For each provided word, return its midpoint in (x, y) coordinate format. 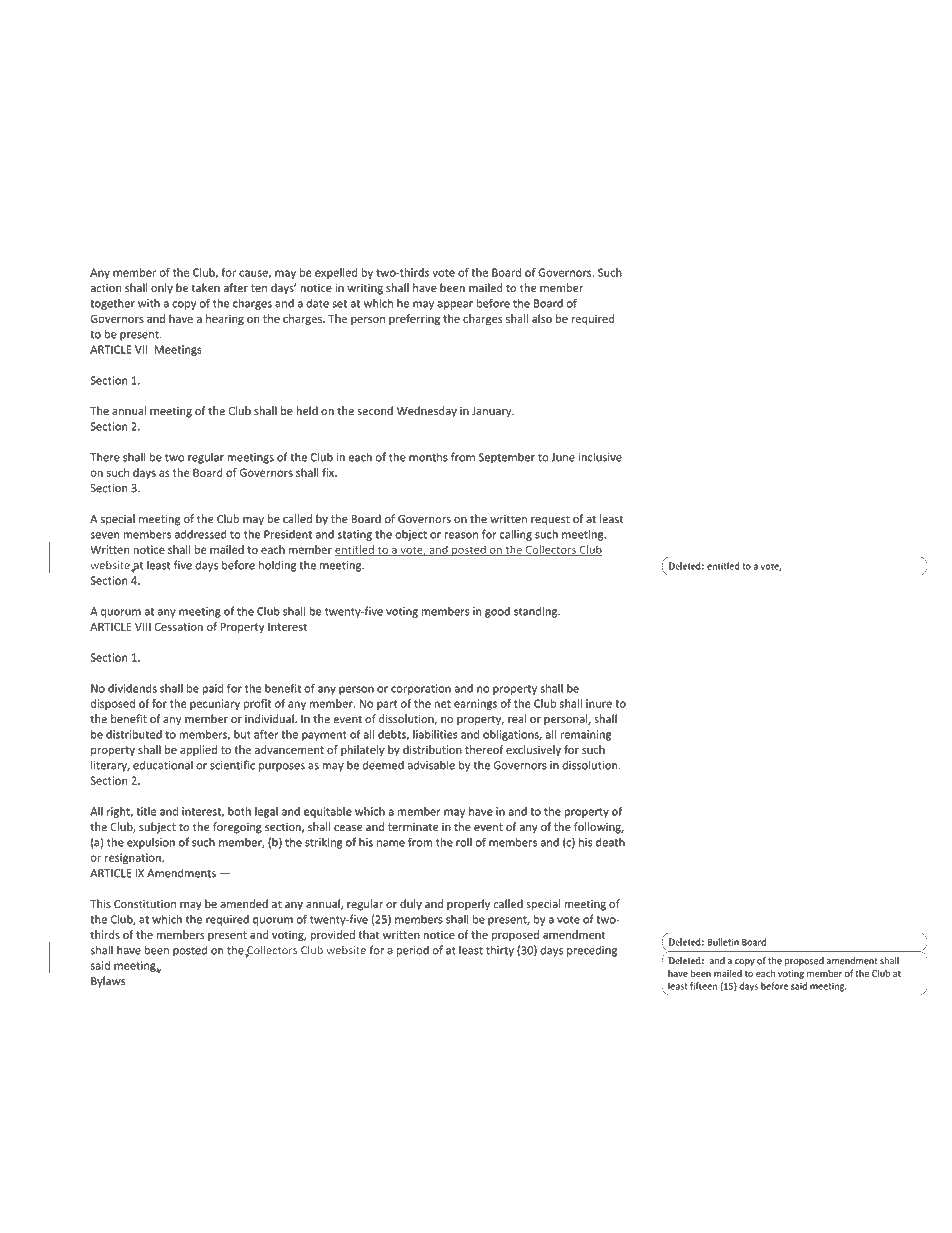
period (413, 951)
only (162, 289)
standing (537, 612)
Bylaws (108, 982)
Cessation (179, 626)
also (542, 318)
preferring (414, 320)
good (497, 612)
